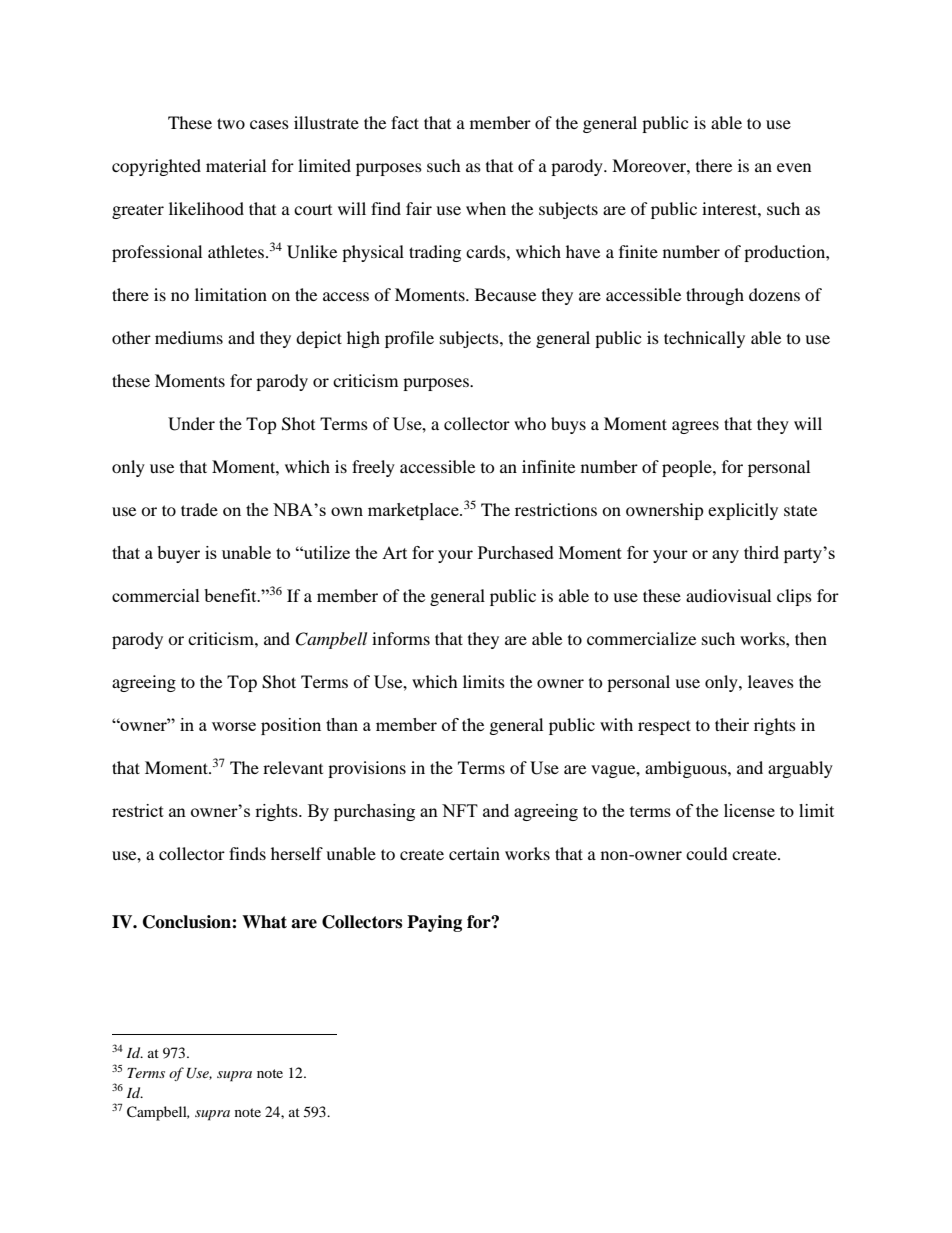 Image resolution: width=952 pixels, height=1233 pixels. I want to click on than, so click(342, 724).
